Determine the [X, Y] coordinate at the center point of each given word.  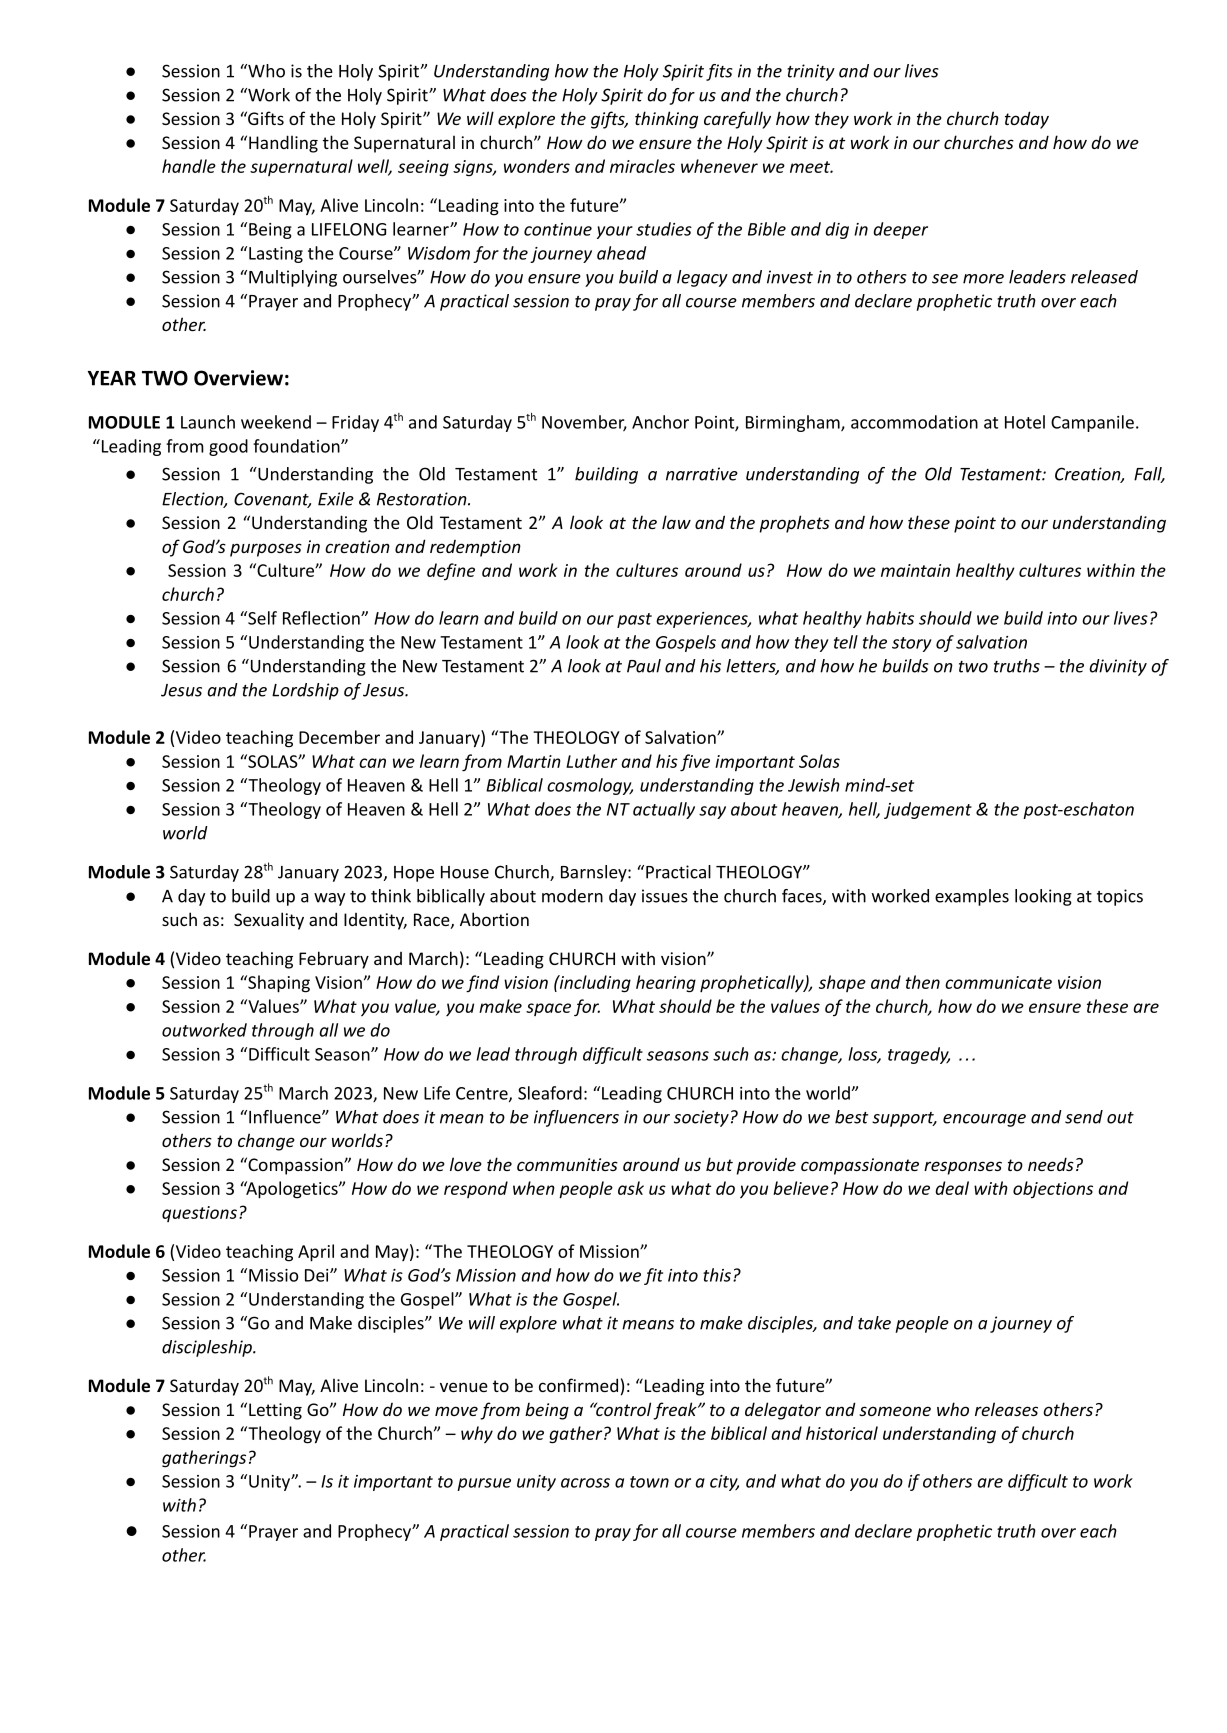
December [339, 737]
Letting [275, 1411]
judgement [928, 810]
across [585, 1483]
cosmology [590, 786]
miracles [642, 166]
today [1027, 120]
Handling [283, 144]
